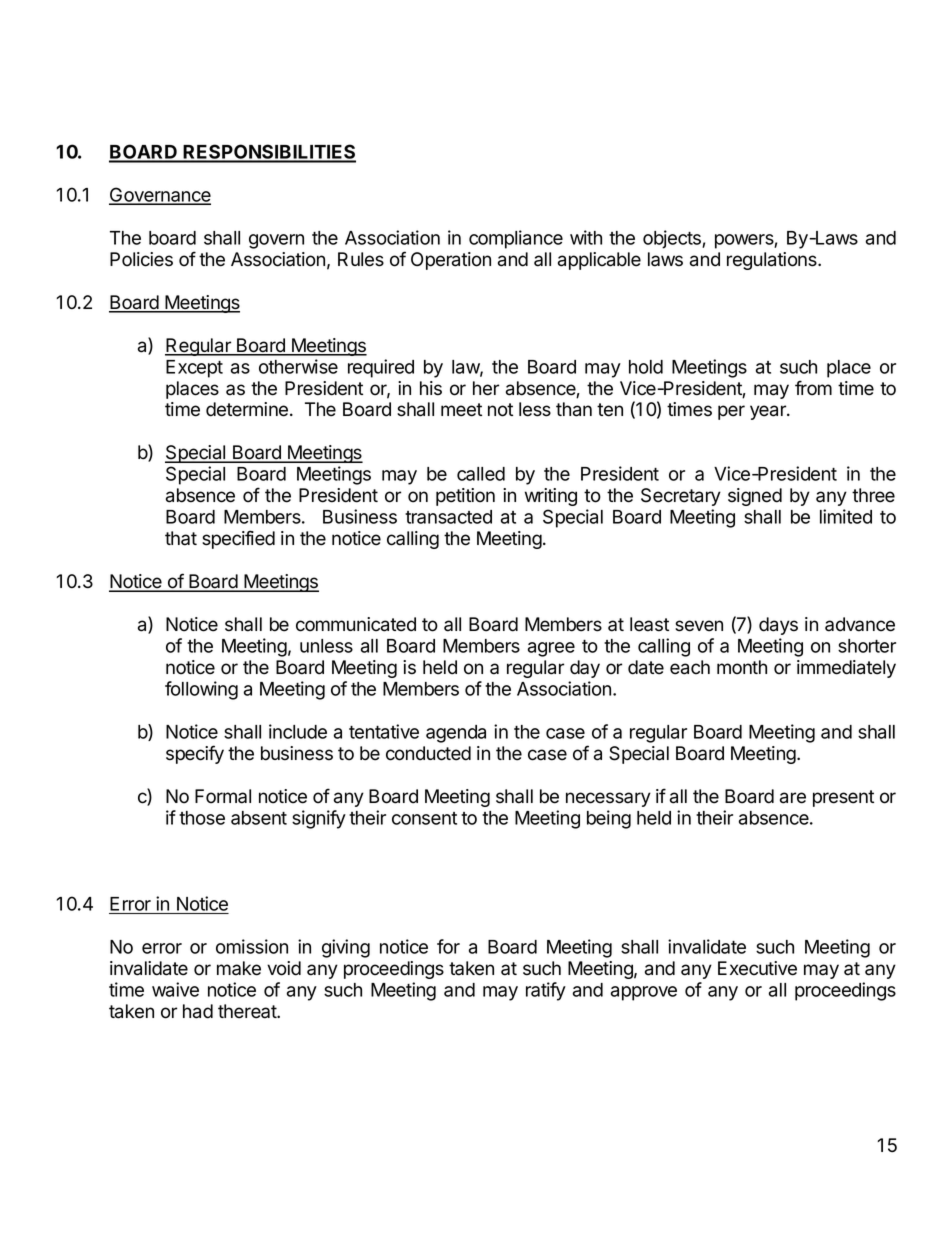  Describe the element at coordinates (516, 239) in the screenshot. I see `compliance` at that location.
